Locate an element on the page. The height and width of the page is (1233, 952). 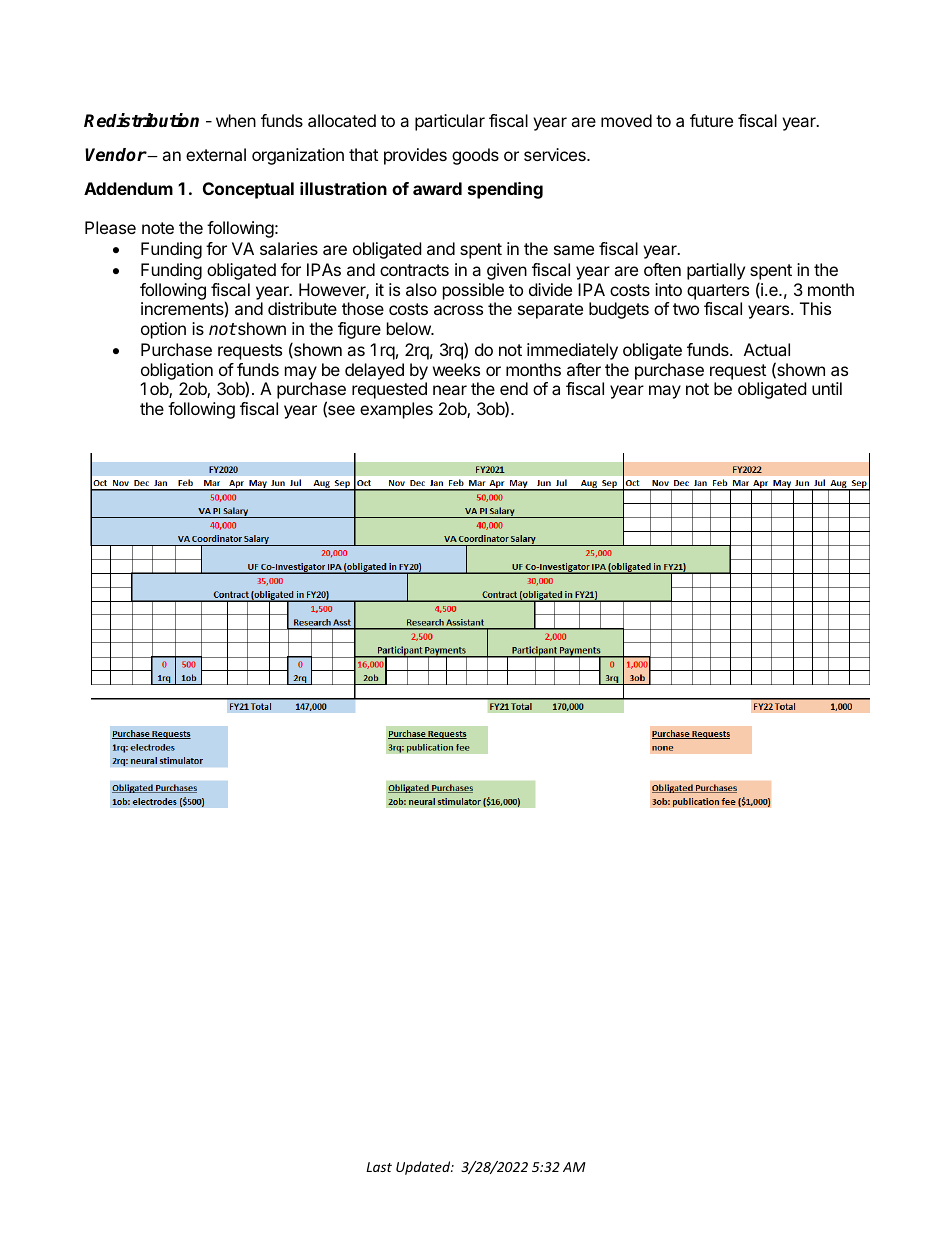
examples is located at coordinates (396, 410).
